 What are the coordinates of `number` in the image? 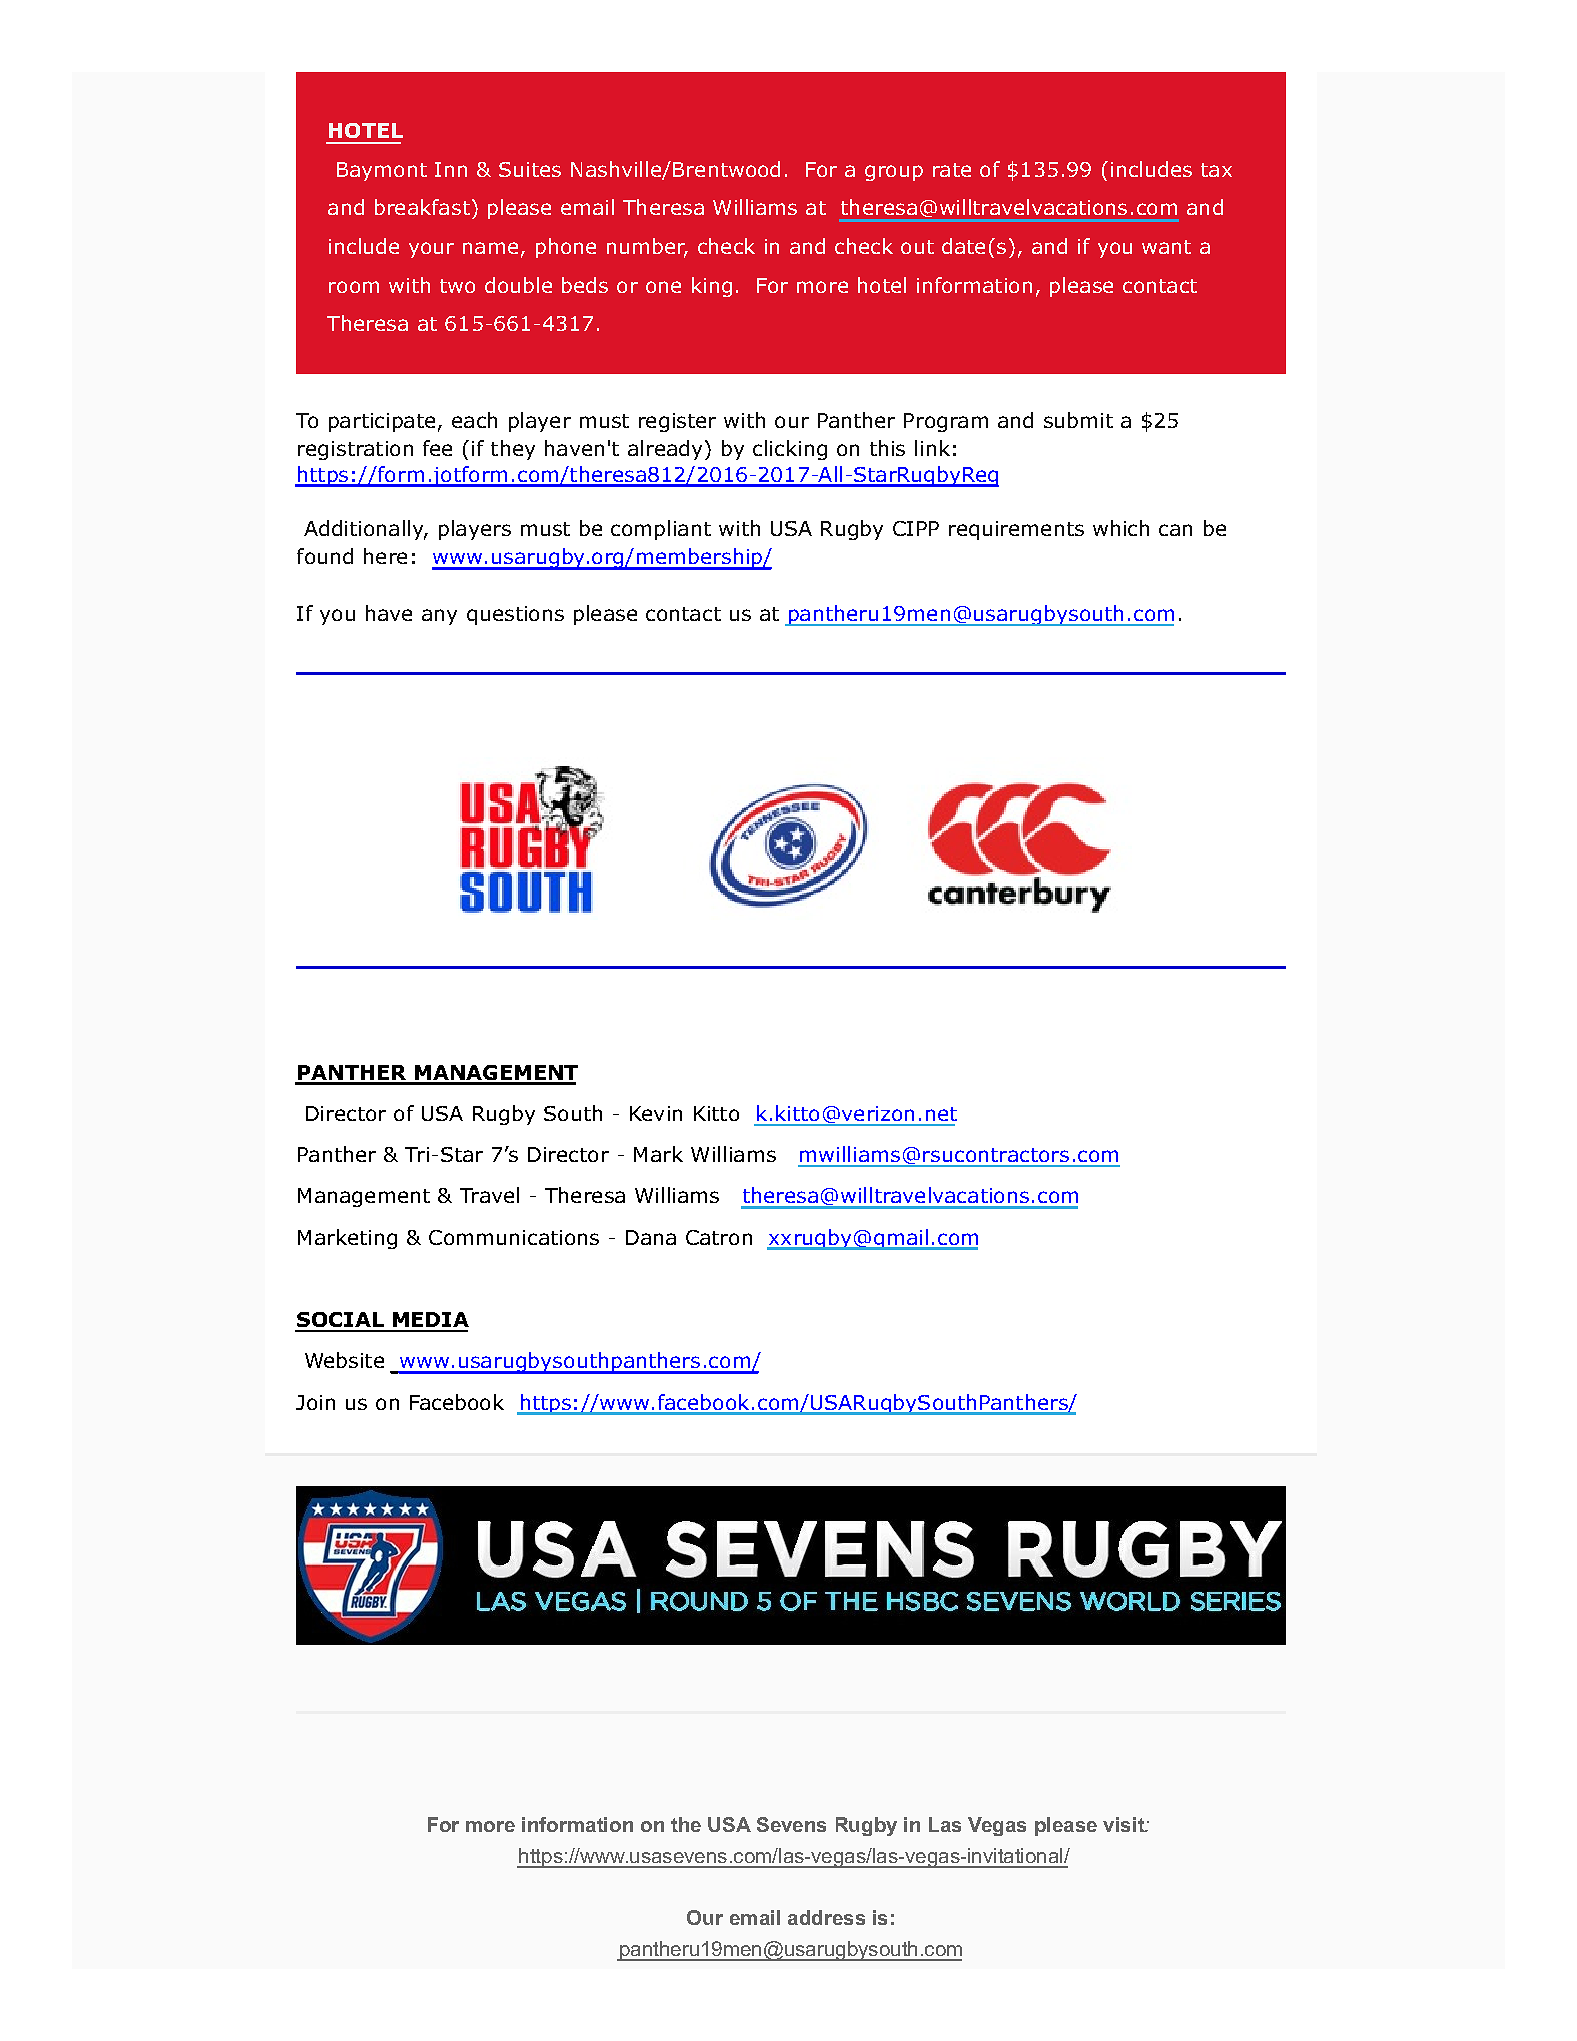 It's located at (647, 247).
